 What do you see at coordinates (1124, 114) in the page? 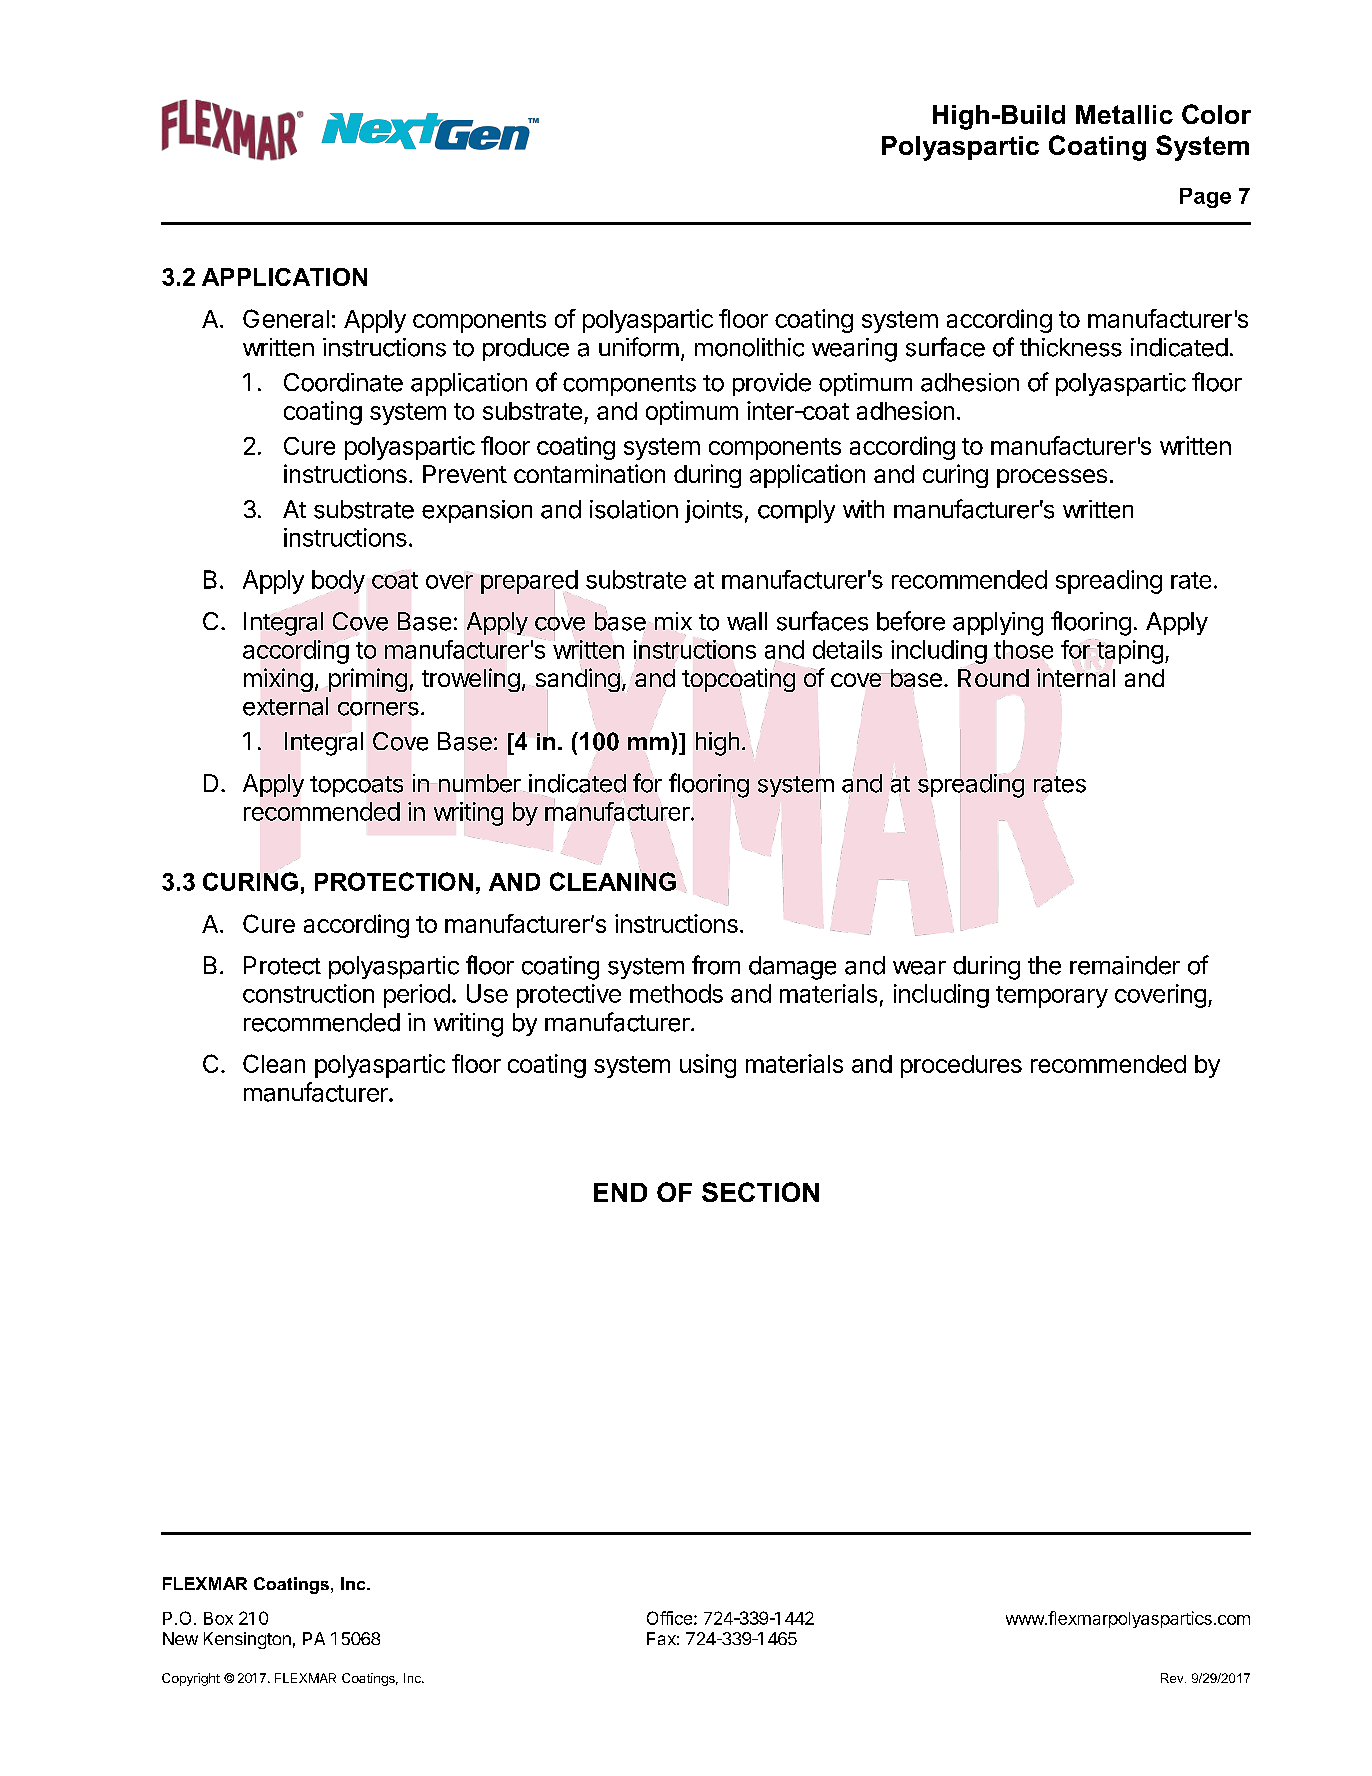
I see `Metallic` at bounding box center [1124, 114].
